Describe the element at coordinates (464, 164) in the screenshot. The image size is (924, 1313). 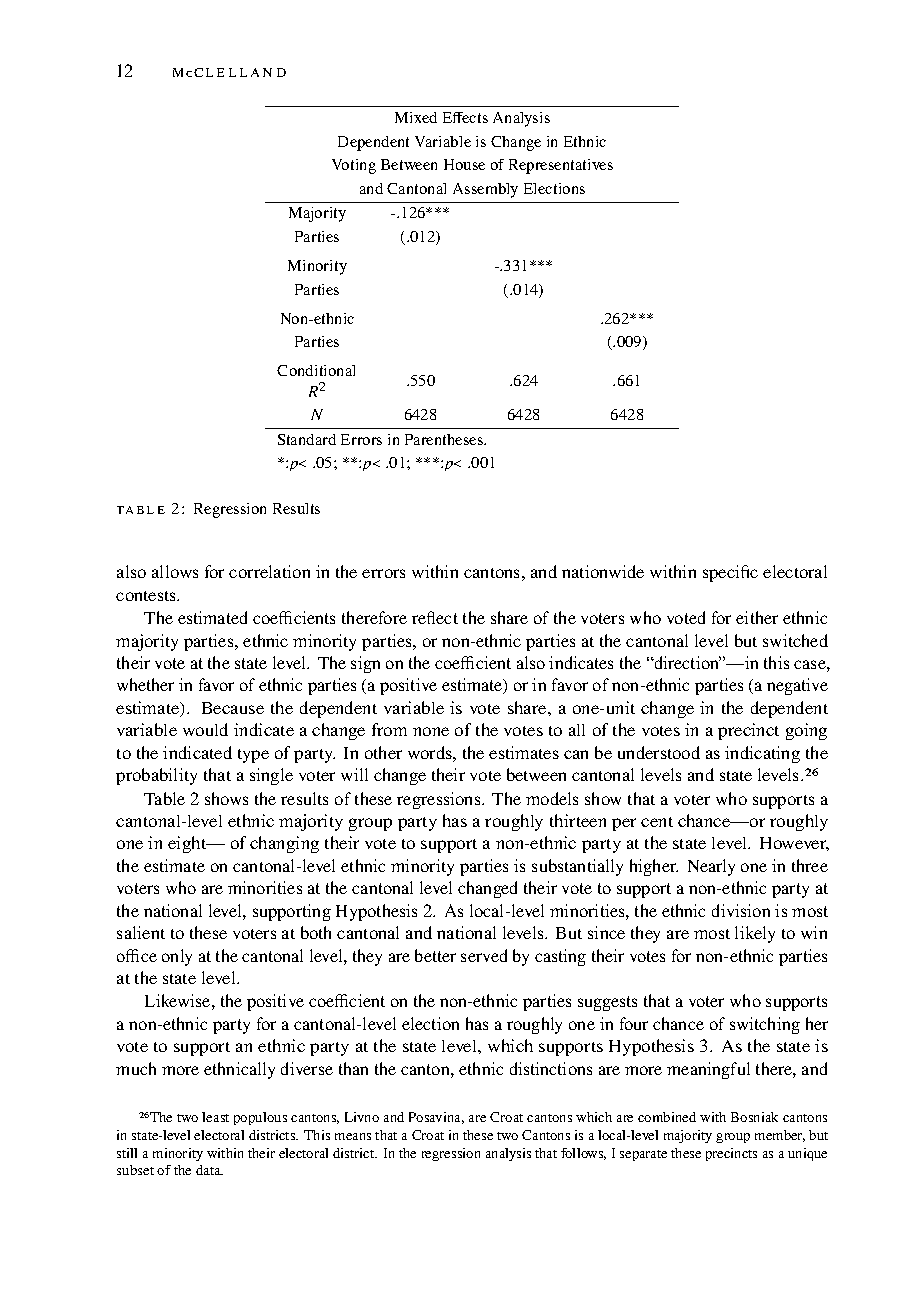
I see `House` at that location.
